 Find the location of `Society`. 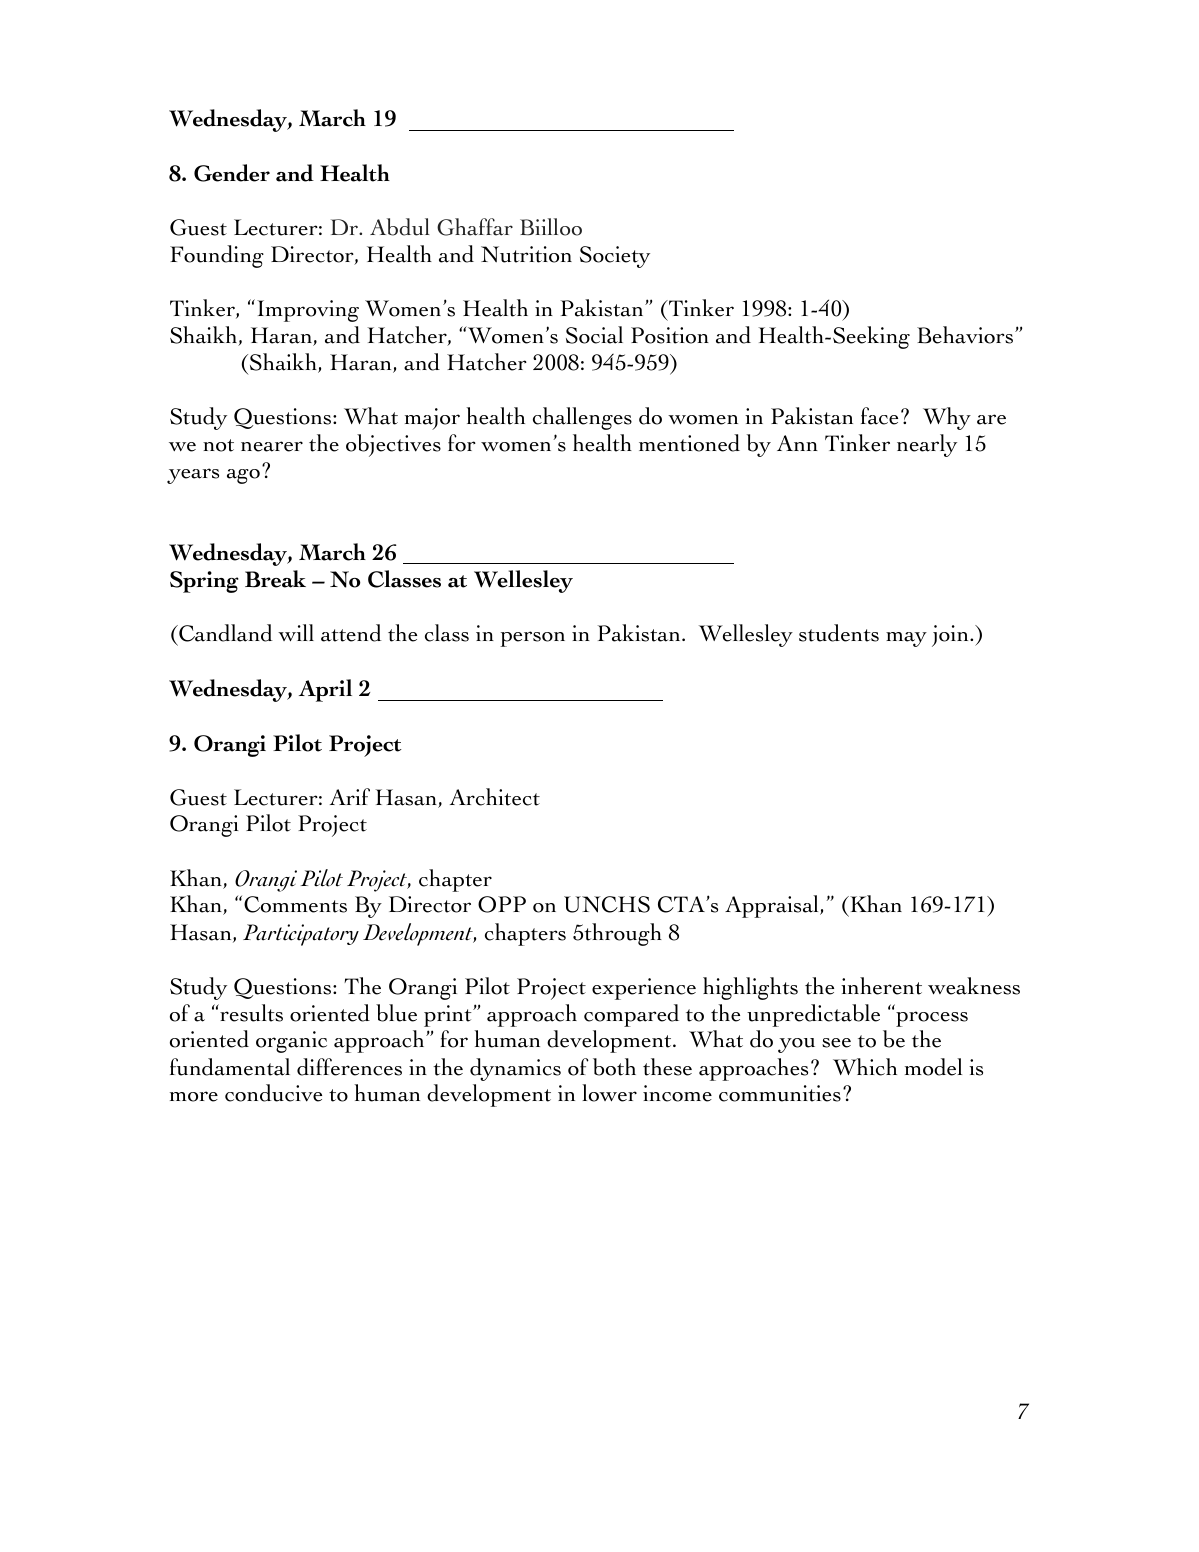

Society is located at coordinates (615, 257).
